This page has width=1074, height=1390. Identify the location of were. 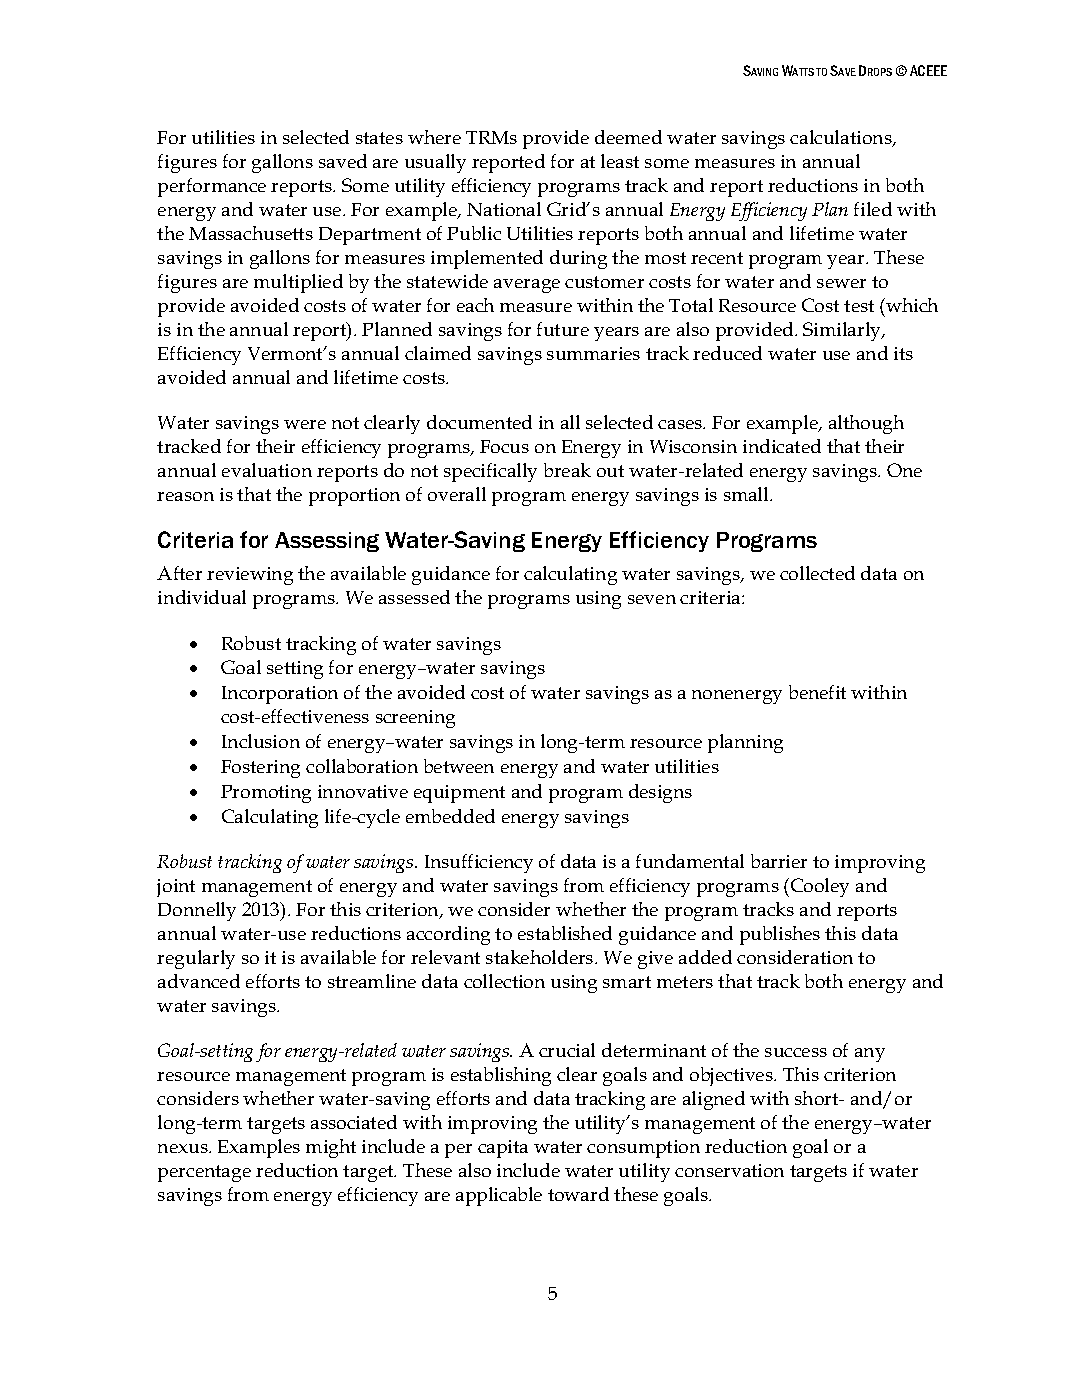
(305, 424).
